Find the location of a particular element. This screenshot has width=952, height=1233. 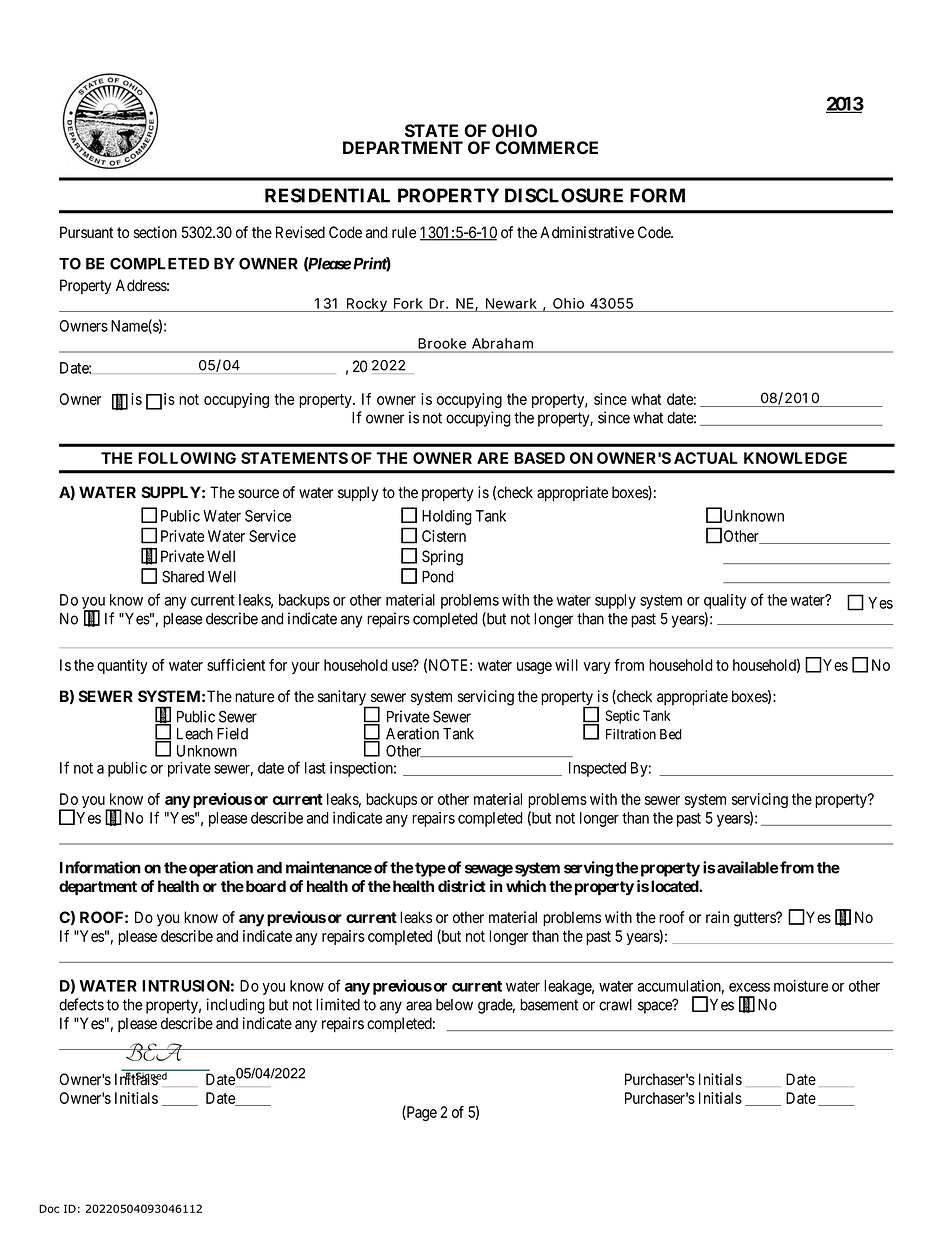

area is located at coordinates (419, 1006).
